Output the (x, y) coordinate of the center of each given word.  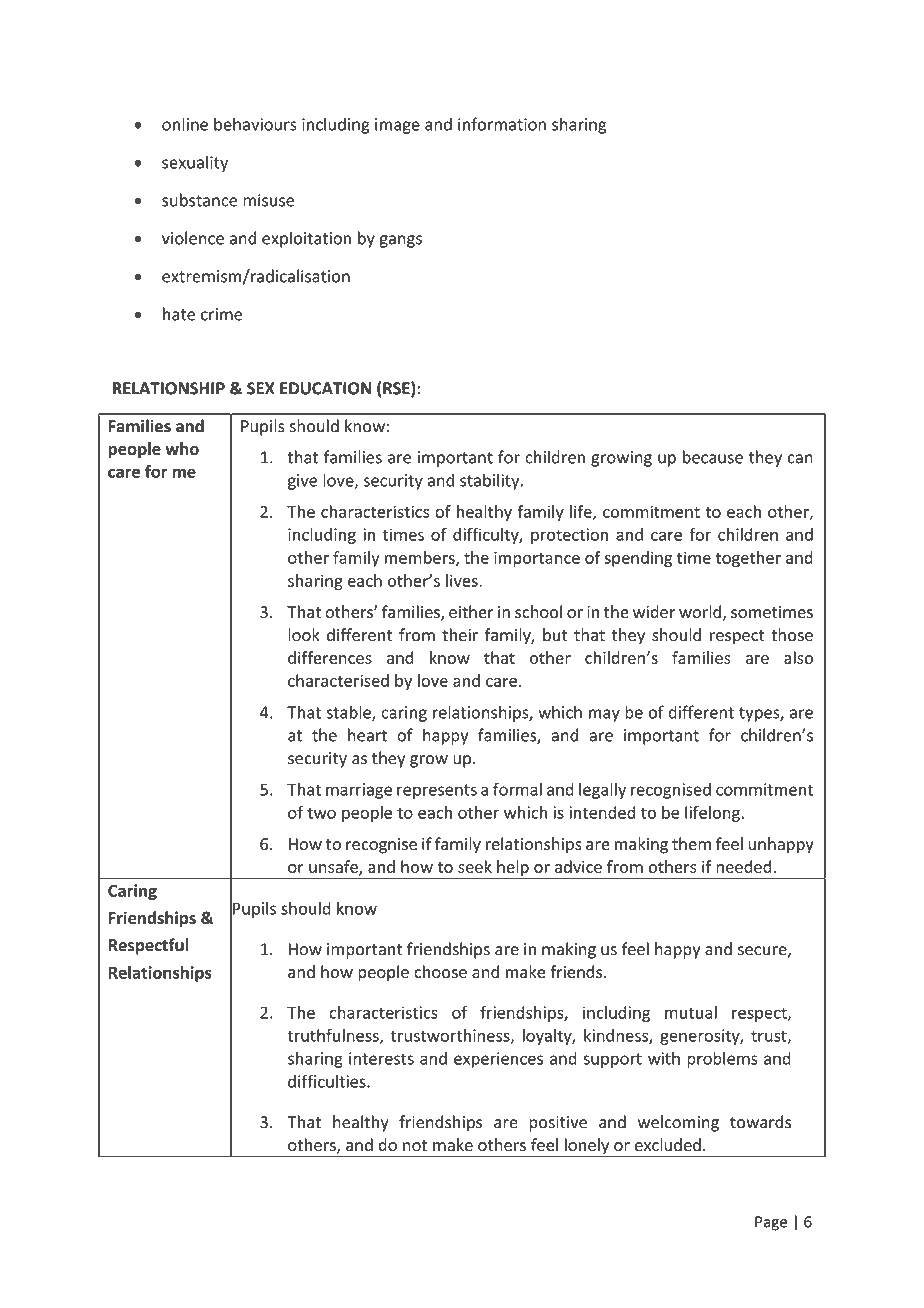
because (713, 457)
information (502, 124)
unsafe (334, 867)
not (415, 1146)
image (397, 126)
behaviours (255, 124)
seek (475, 866)
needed (744, 866)
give (302, 482)
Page (771, 1223)
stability (491, 481)
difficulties (328, 1081)
